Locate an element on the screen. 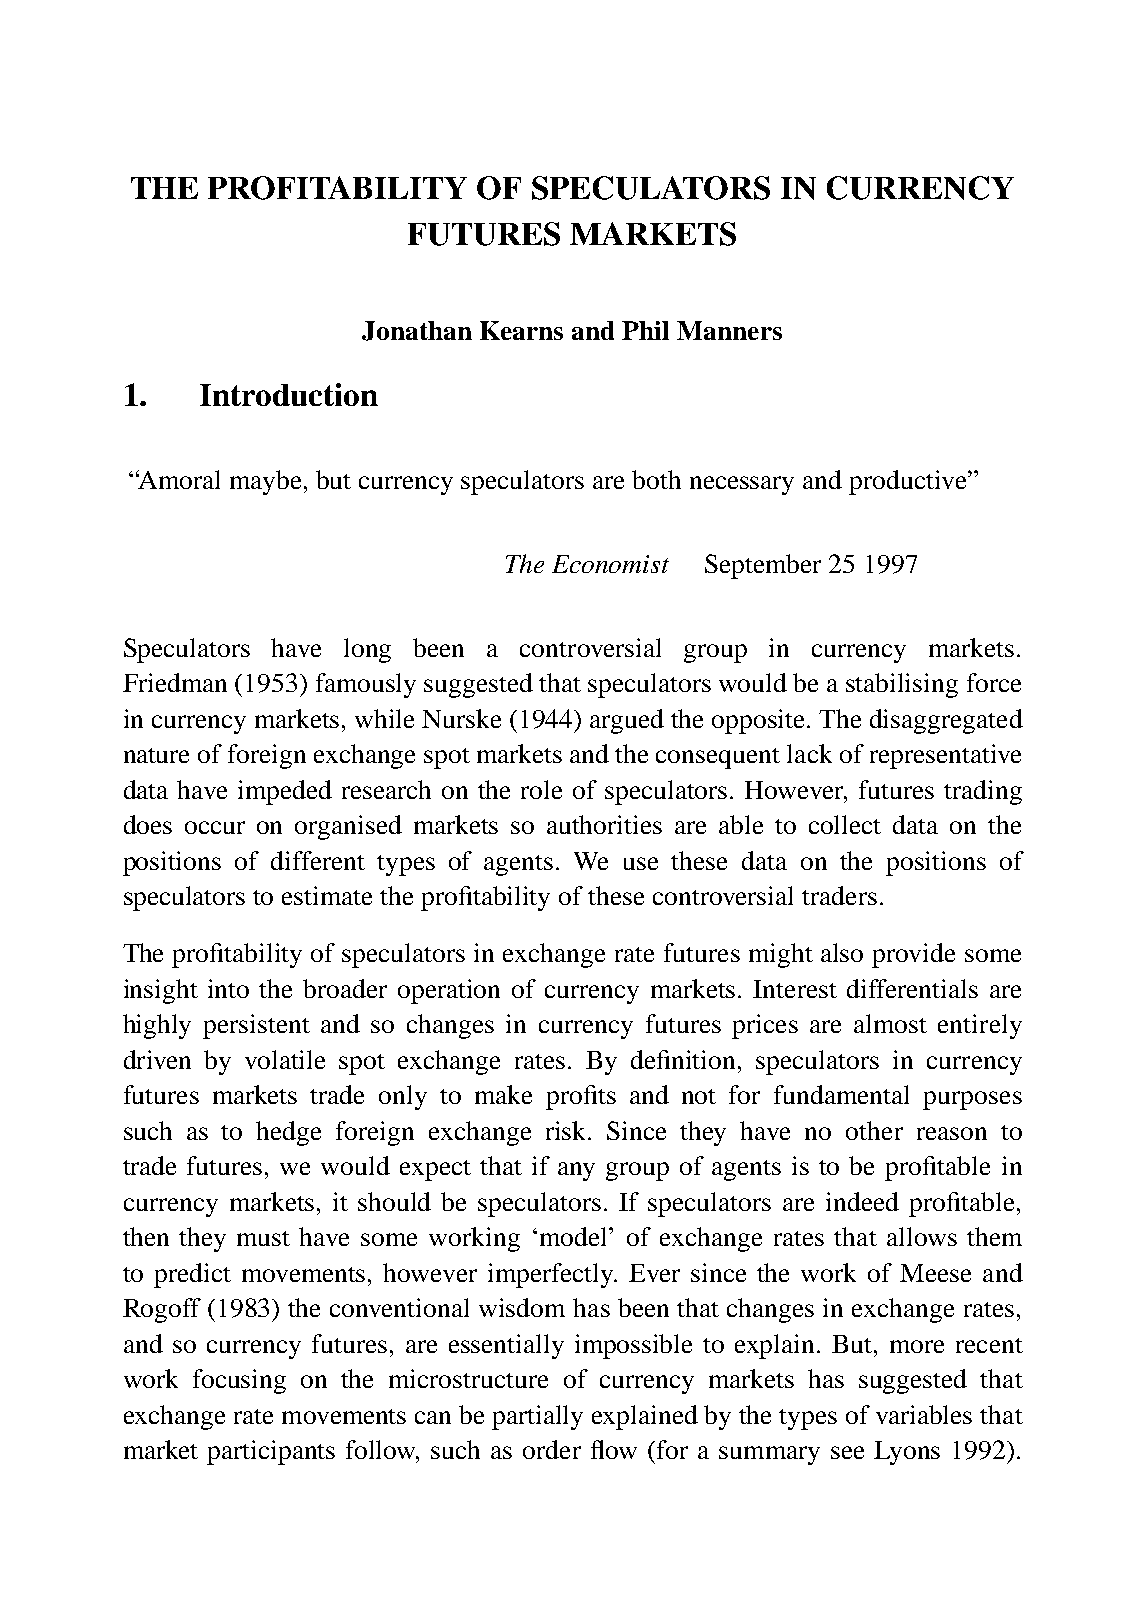  Introduction is located at coordinates (289, 394).
